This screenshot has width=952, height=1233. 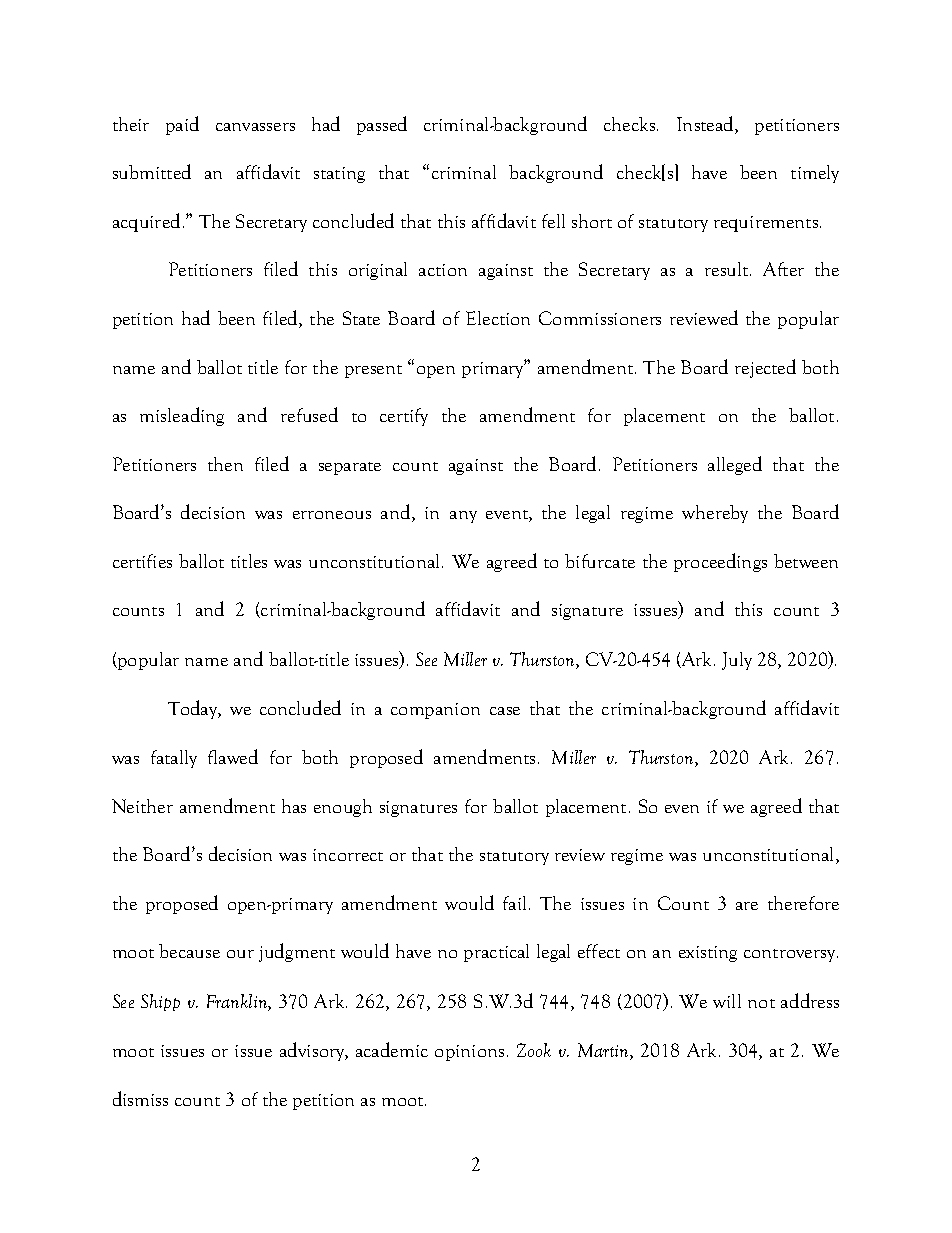 I want to click on Neither, so click(x=142, y=806).
